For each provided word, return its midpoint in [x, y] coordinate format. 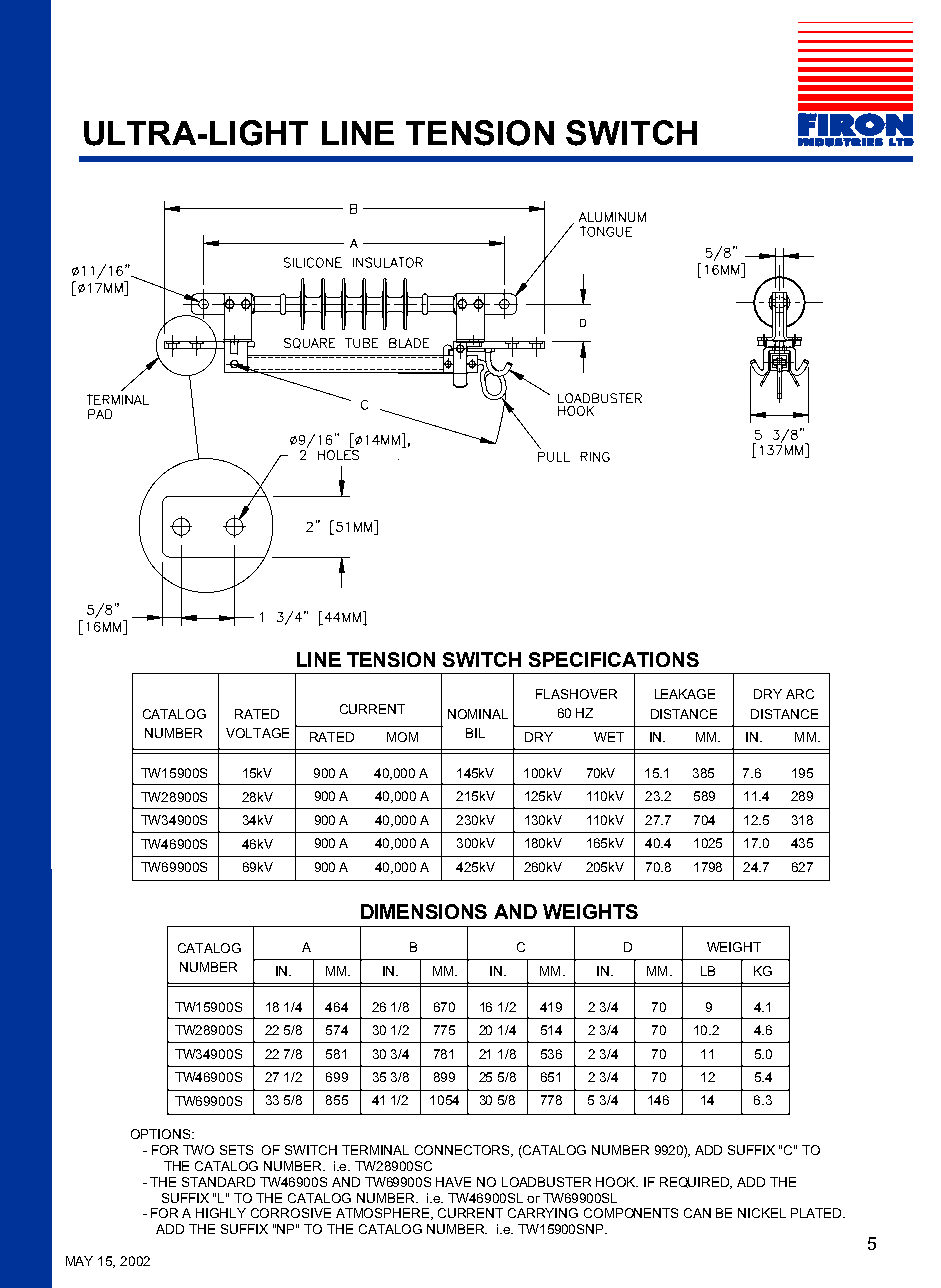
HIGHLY [221, 1213]
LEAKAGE [685, 694]
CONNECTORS [464, 1151]
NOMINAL [478, 714]
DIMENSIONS [424, 911]
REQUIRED [696, 1183]
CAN [697, 1213]
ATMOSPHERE [384, 1214]
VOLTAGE [257, 733]
